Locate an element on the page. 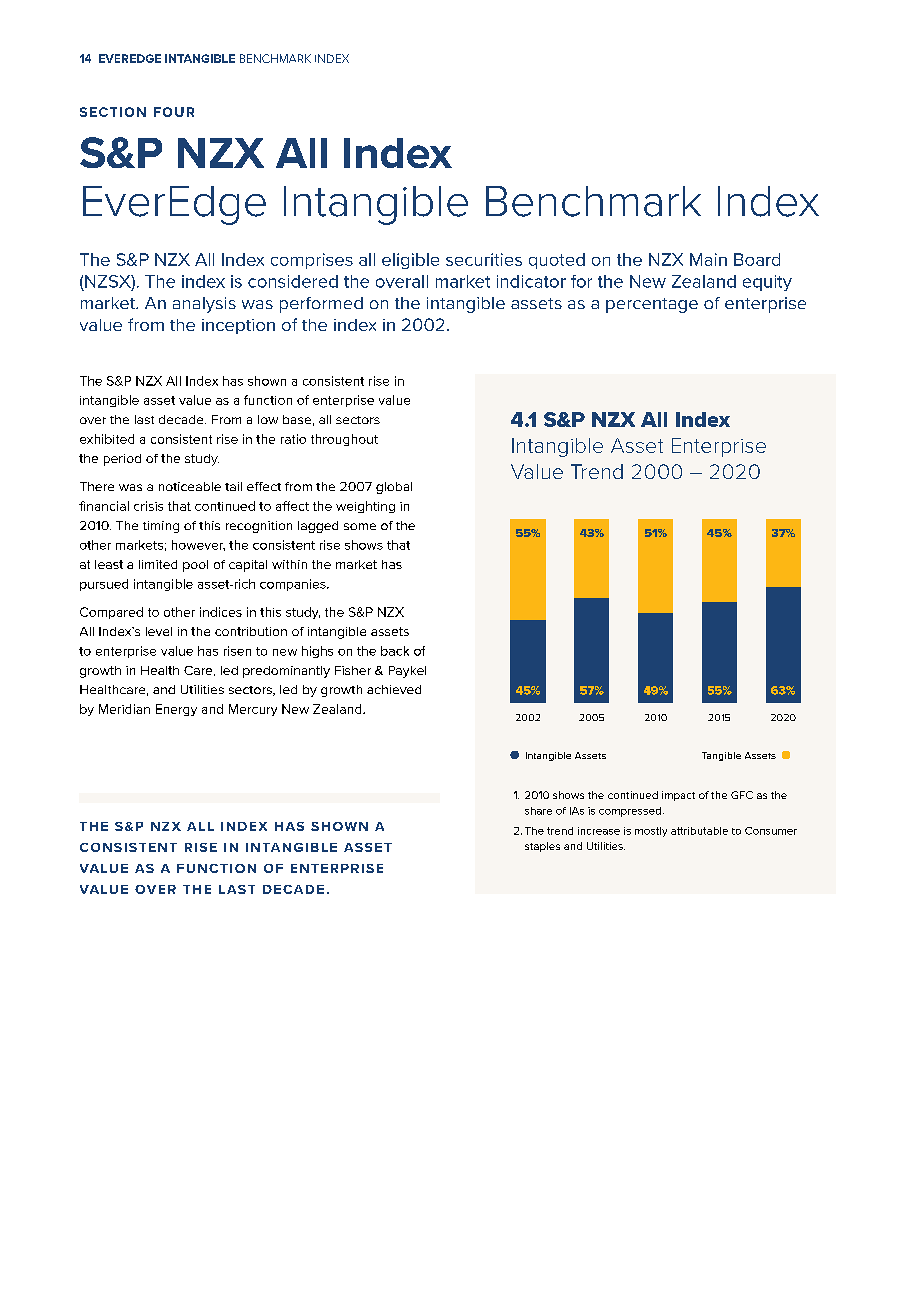  Energy is located at coordinates (176, 710).
